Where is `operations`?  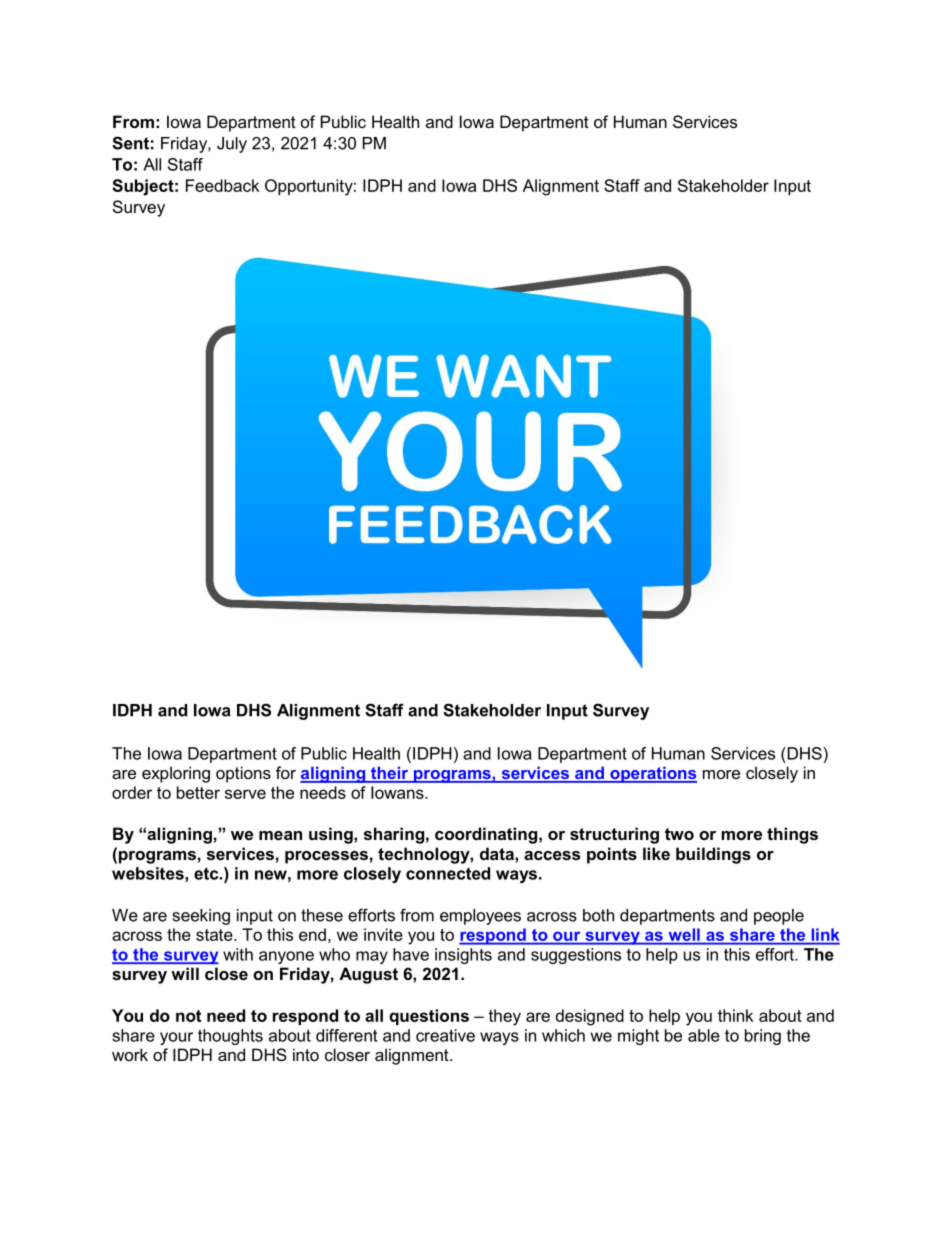
operations is located at coordinates (652, 774).
